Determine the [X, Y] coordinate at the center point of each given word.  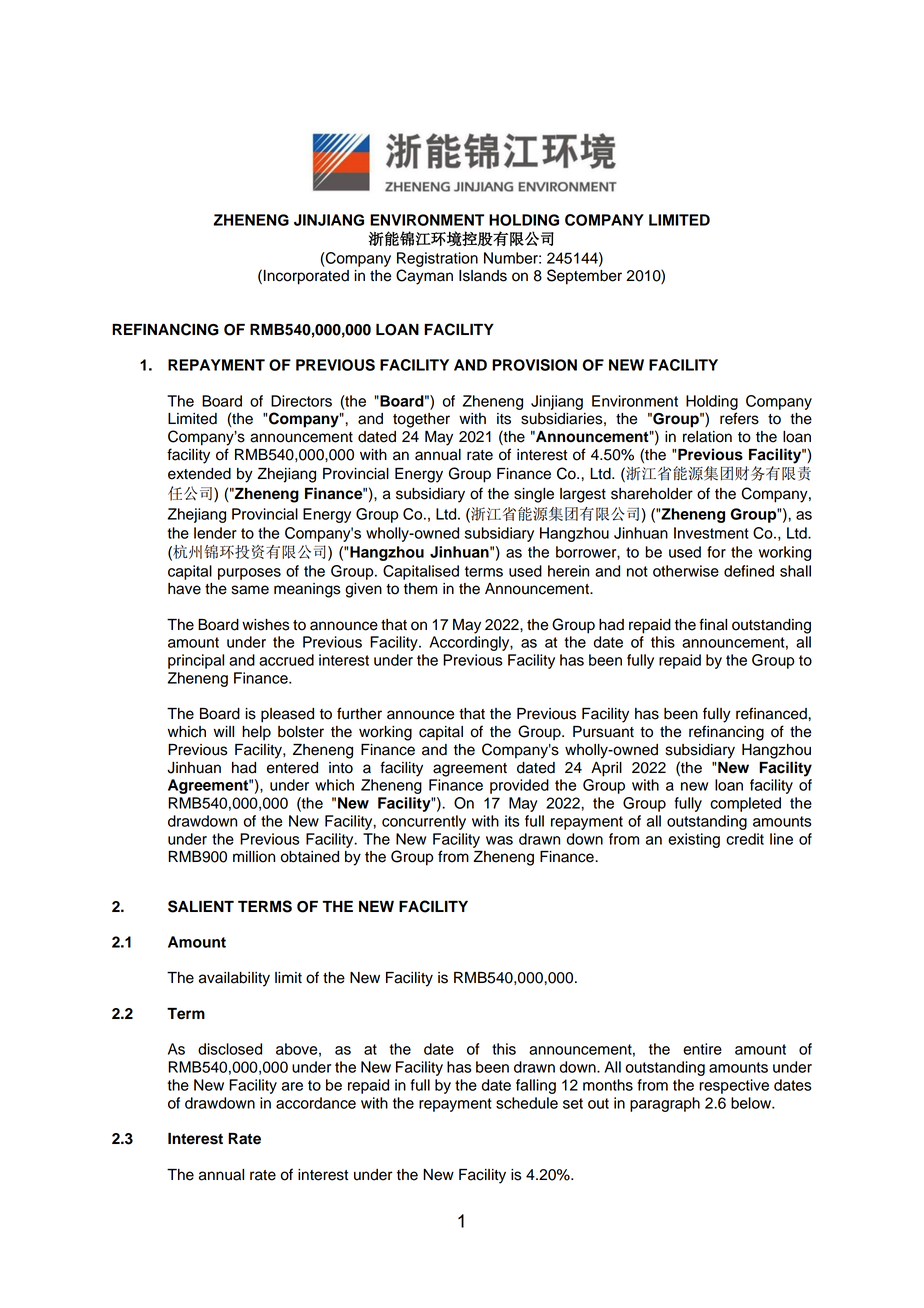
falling [536, 1086]
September [584, 277]
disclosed [230, 1049]
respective [734, 1086]
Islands [483, 276]
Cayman [424, 277]
